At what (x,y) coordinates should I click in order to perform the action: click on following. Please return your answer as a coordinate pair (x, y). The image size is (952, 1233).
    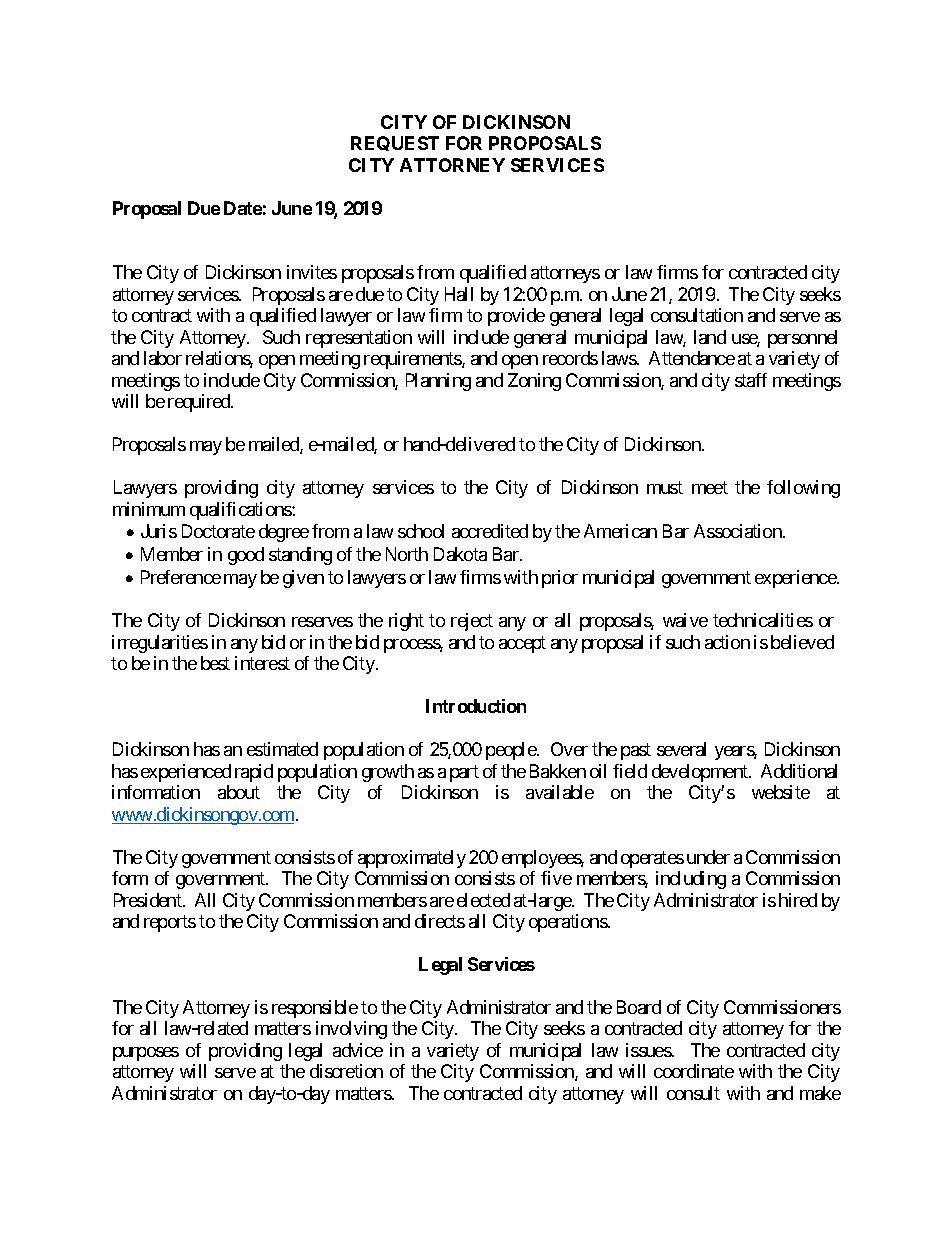
    Looking at the image, I should click on (803, 489).
